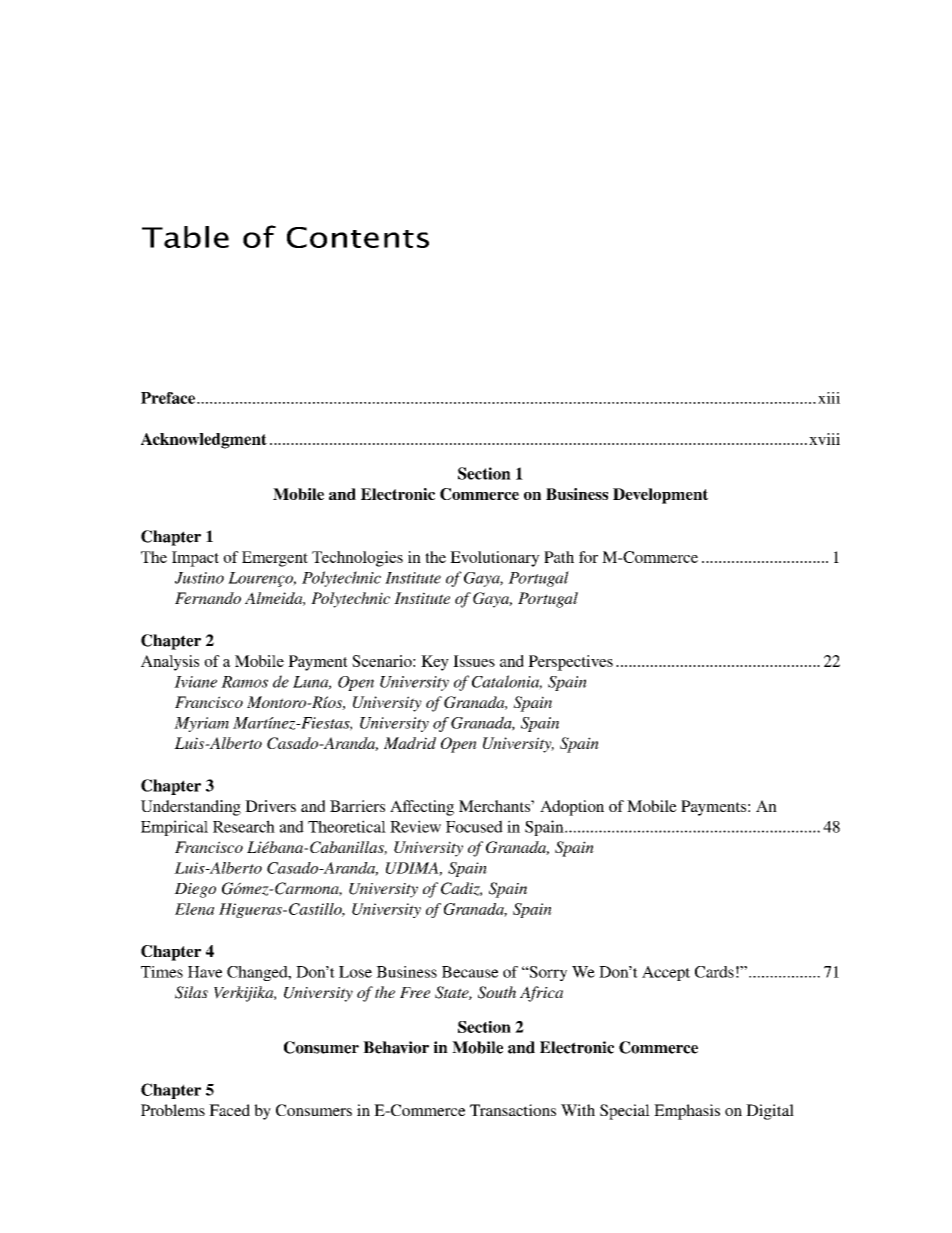  Describe the element at coordinates (185, 237) in the screenshot. I see `Table` at that location.
